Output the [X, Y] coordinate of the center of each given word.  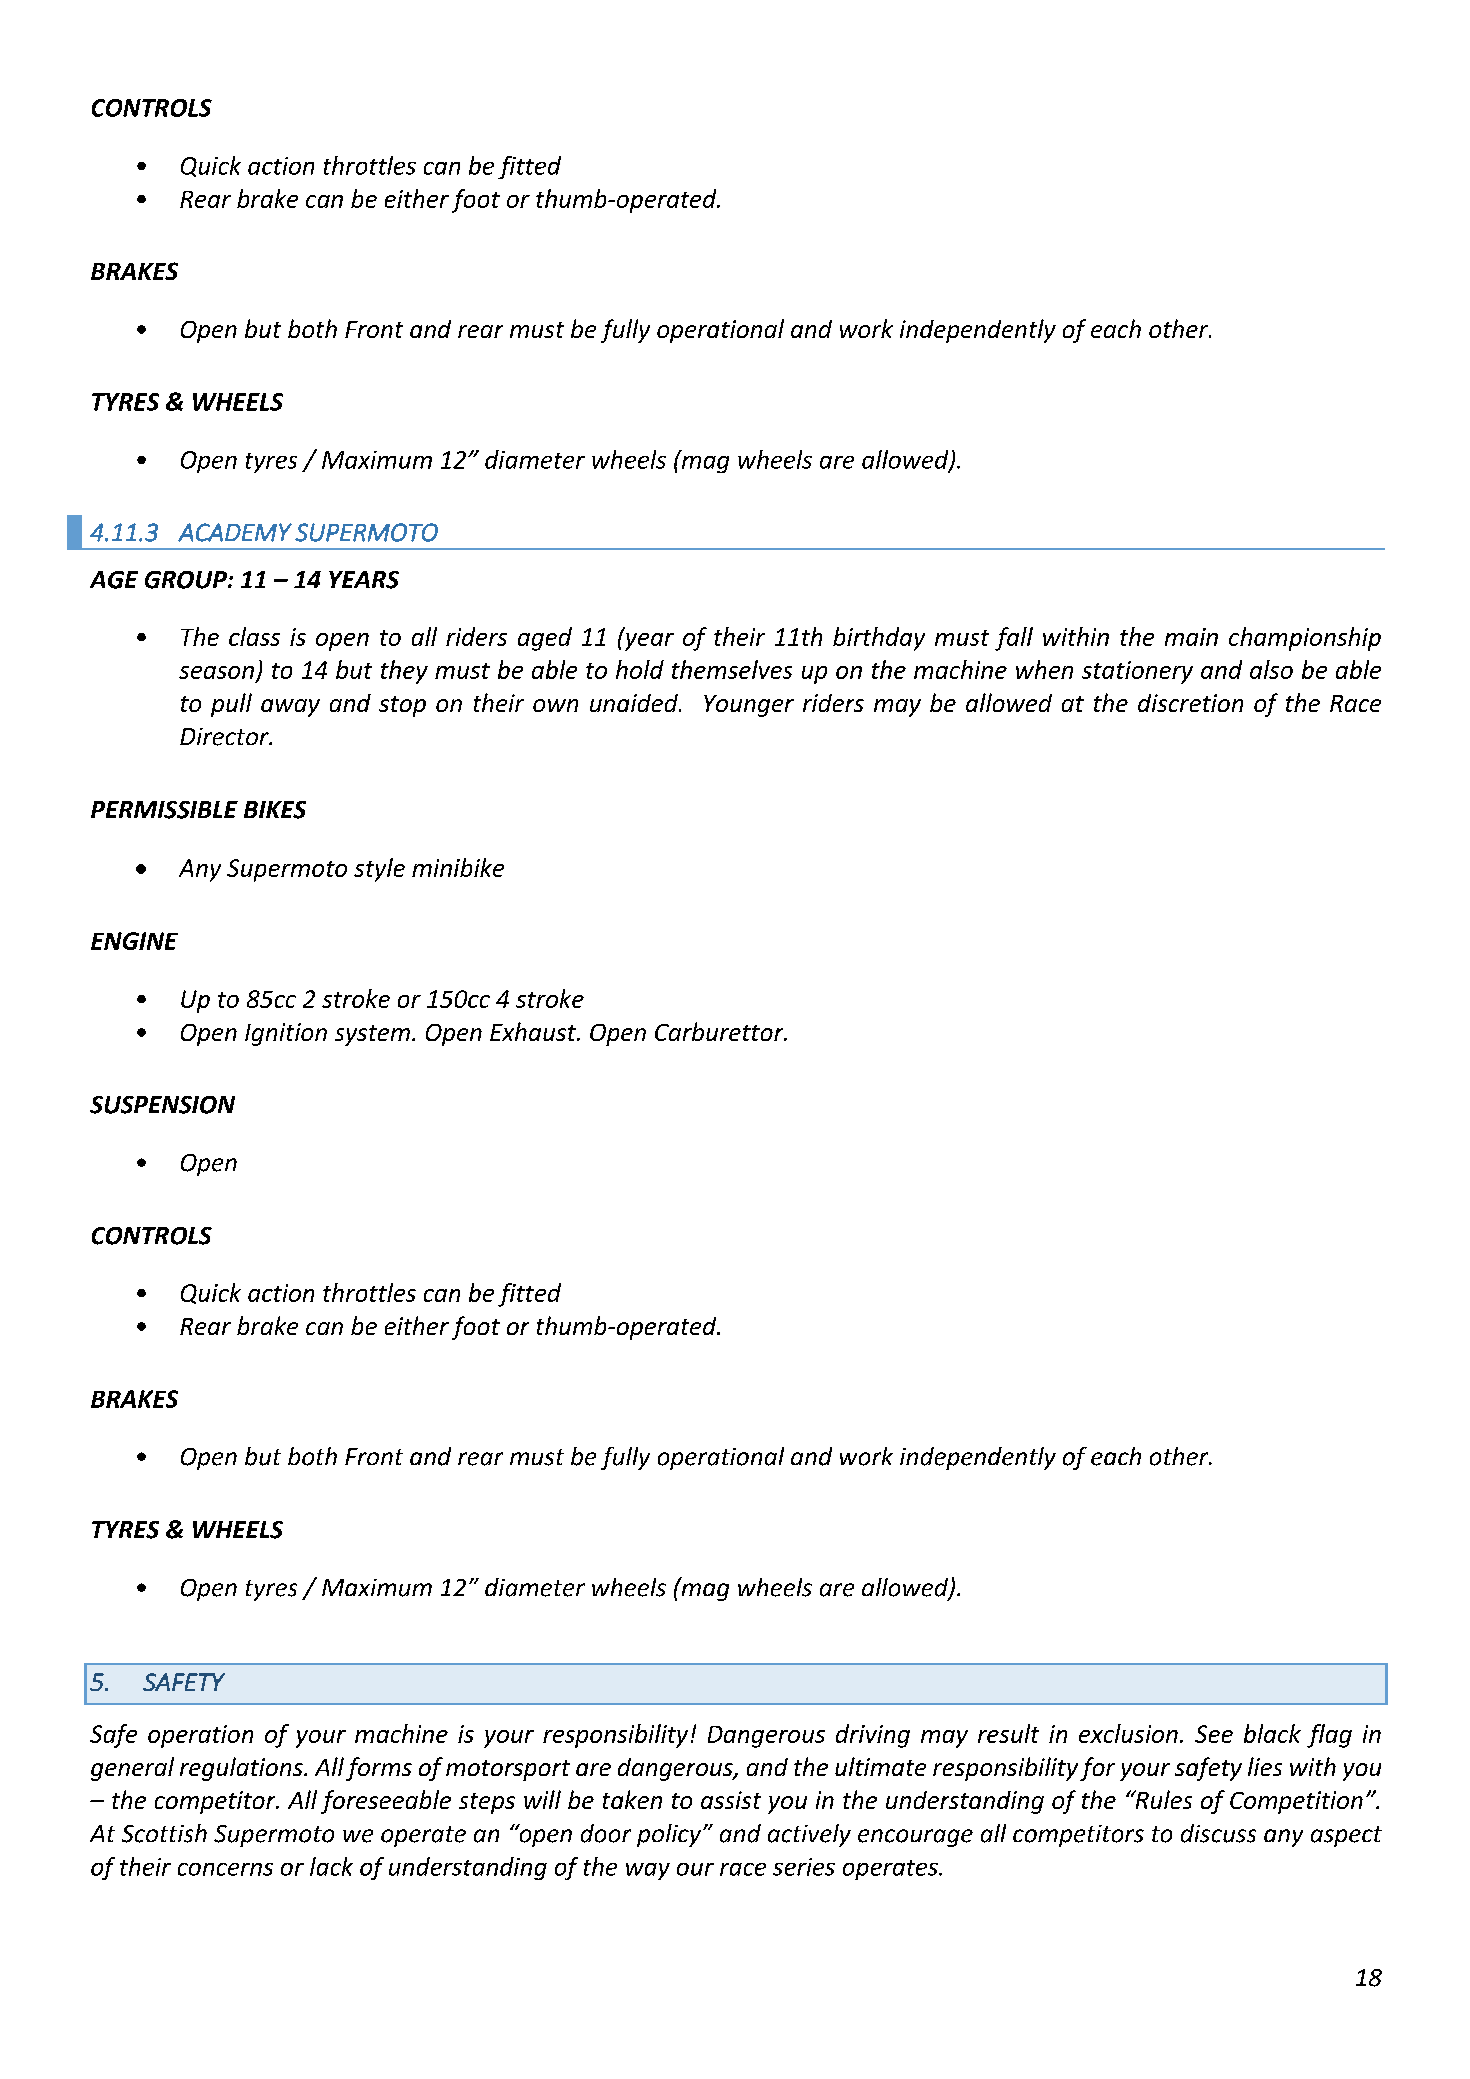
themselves [732, 669]
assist [731, 1800]
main [1191, 637]
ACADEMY [235, 532]
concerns [225, 1869]
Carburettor [720, 1031]
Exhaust [534, 1031]
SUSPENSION [162, 1105]
